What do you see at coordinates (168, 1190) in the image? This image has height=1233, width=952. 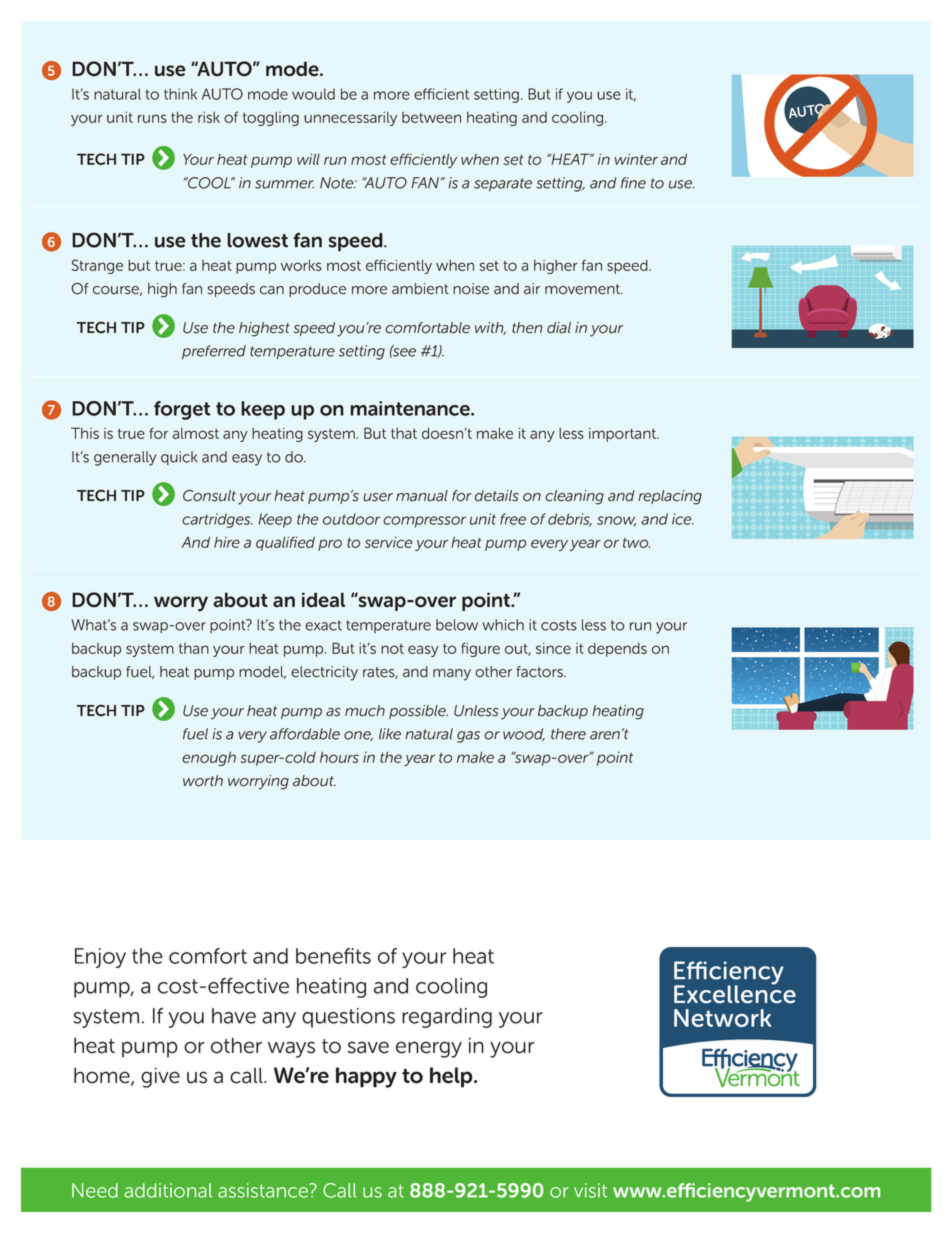 I see `additional` at bounding box center [168, 1190].
